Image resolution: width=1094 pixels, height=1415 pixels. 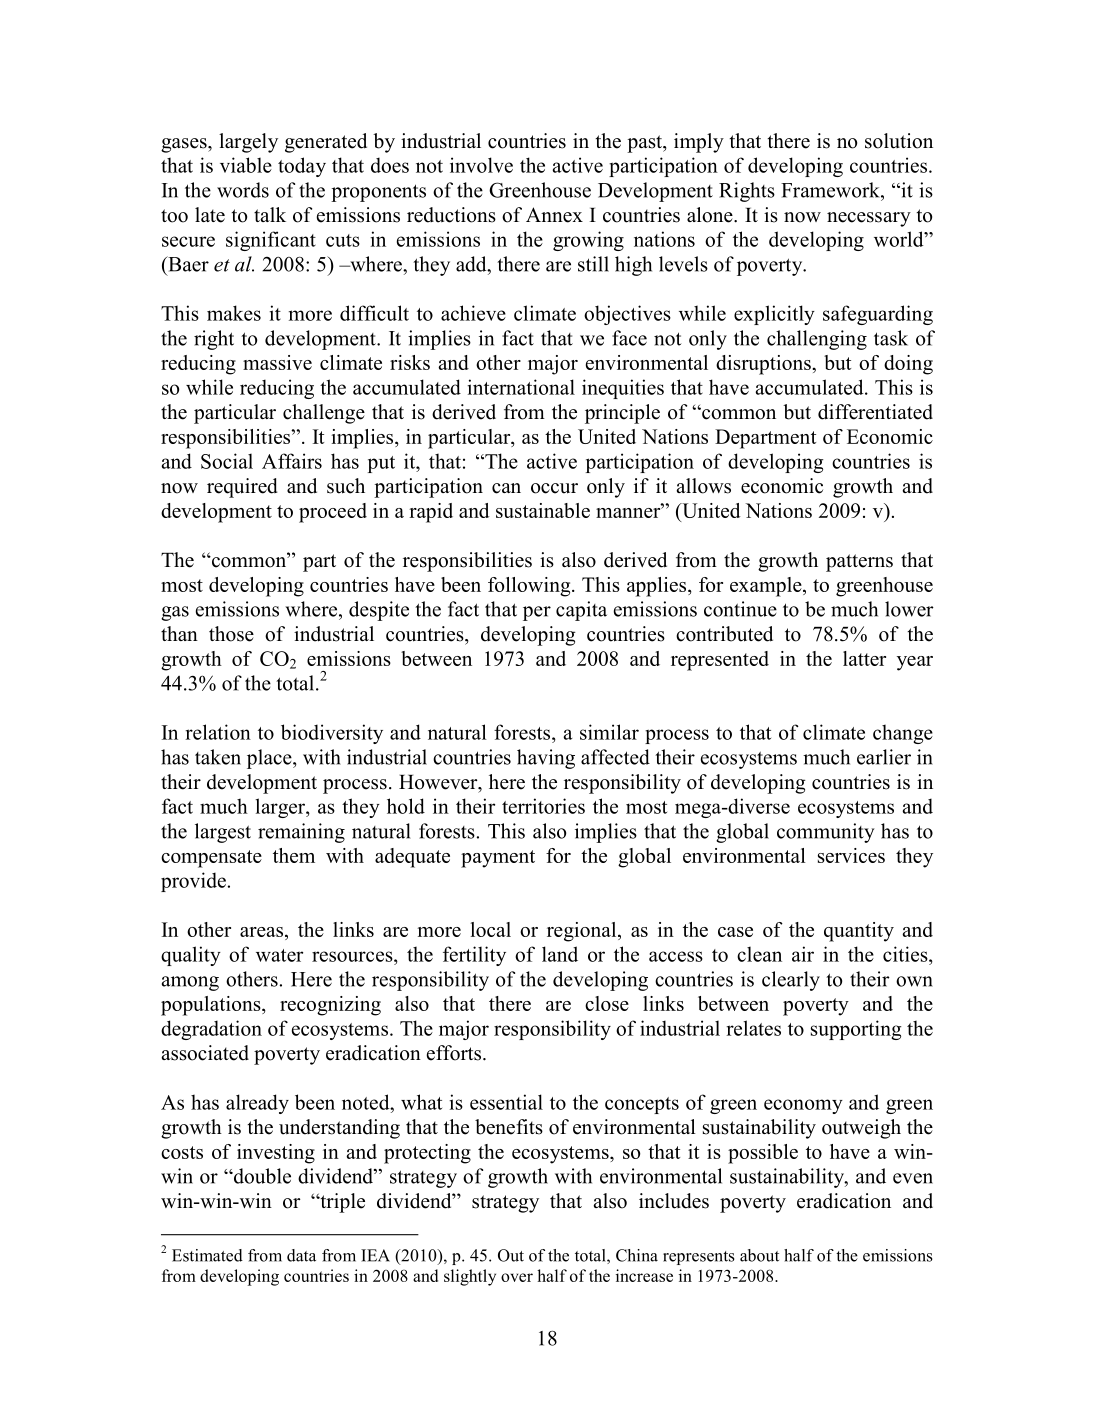 What do you see at coordinates (546, 759) in the screenshot?
I see `having` at bounding box center [546, 759].
